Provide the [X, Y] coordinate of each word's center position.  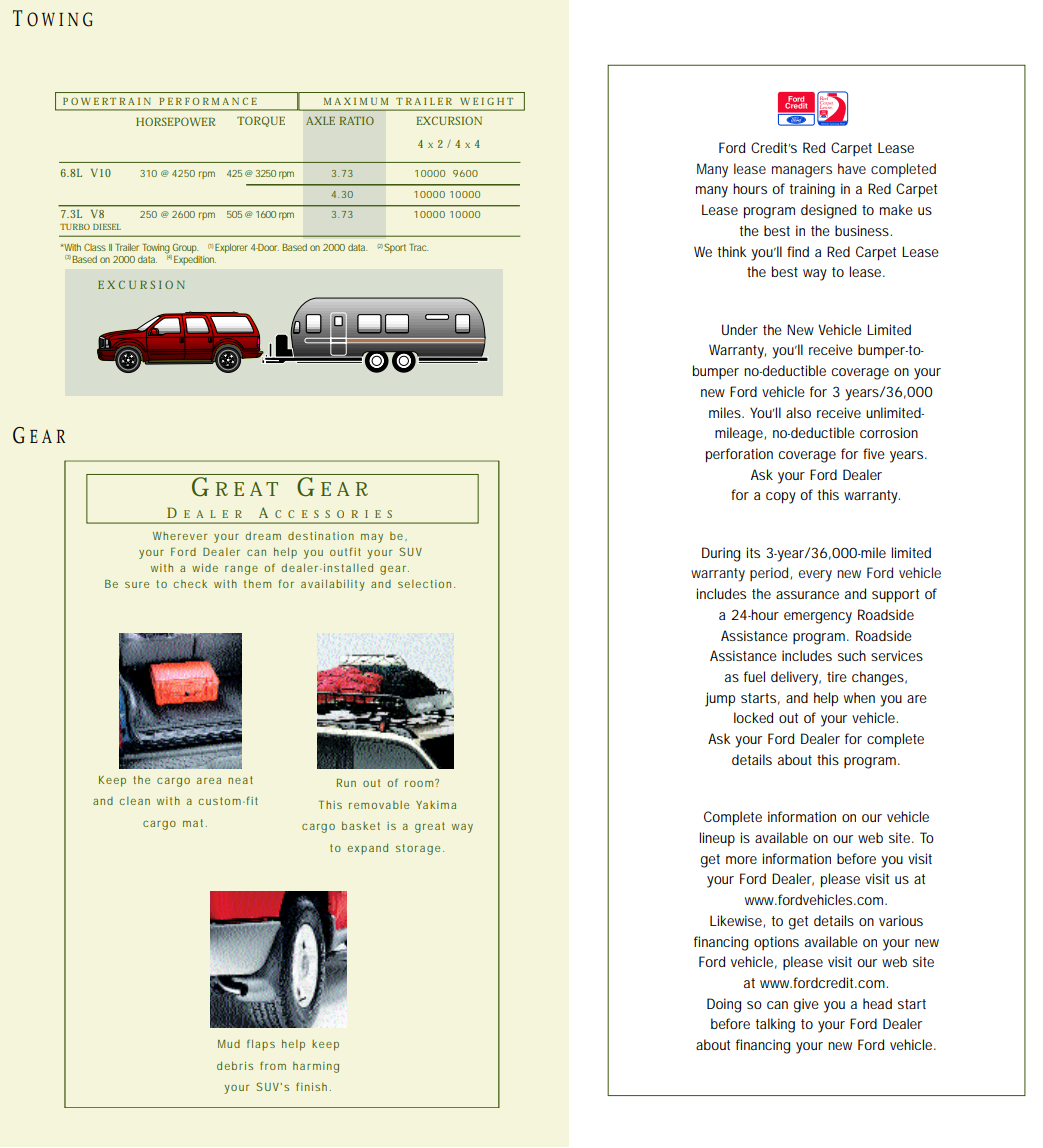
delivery [796, 678]
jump [720, 699]
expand [368, 849]
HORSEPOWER [175, 121]
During [721, 554]
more [741, 860]
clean [134, 801]
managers [802, 172]
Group [184, 249]
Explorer [231, 248]
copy [781, 498]
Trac [418, 247]
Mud [229, 1044]
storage [418, 849]
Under [740, 329]
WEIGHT [486, 101]
